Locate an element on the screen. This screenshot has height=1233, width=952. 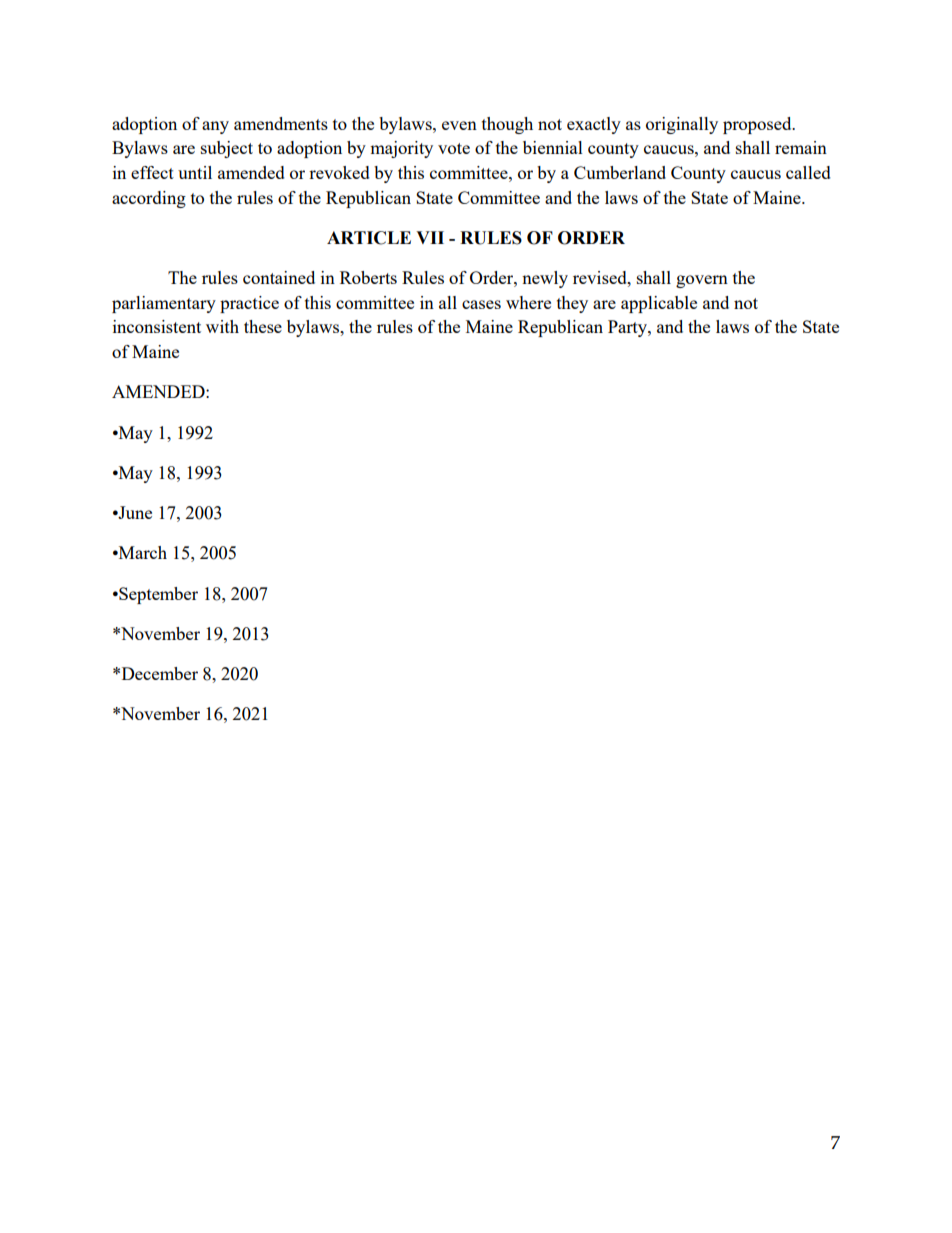
these is located at coordinates (263, 326).
